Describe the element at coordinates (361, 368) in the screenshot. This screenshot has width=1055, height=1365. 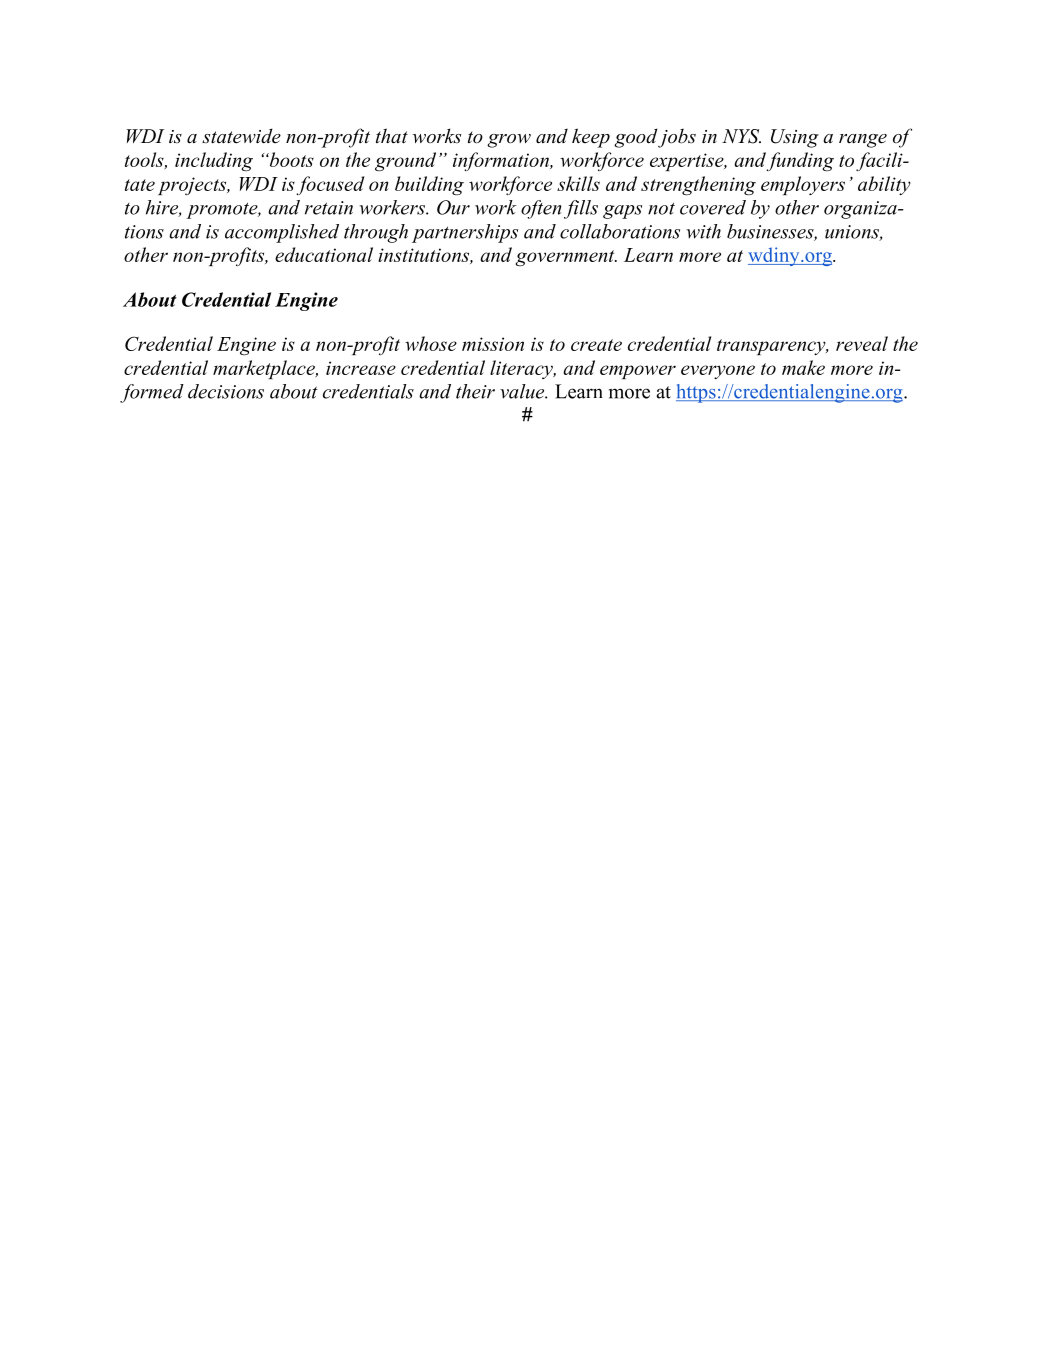
I see `increase` at that location.
